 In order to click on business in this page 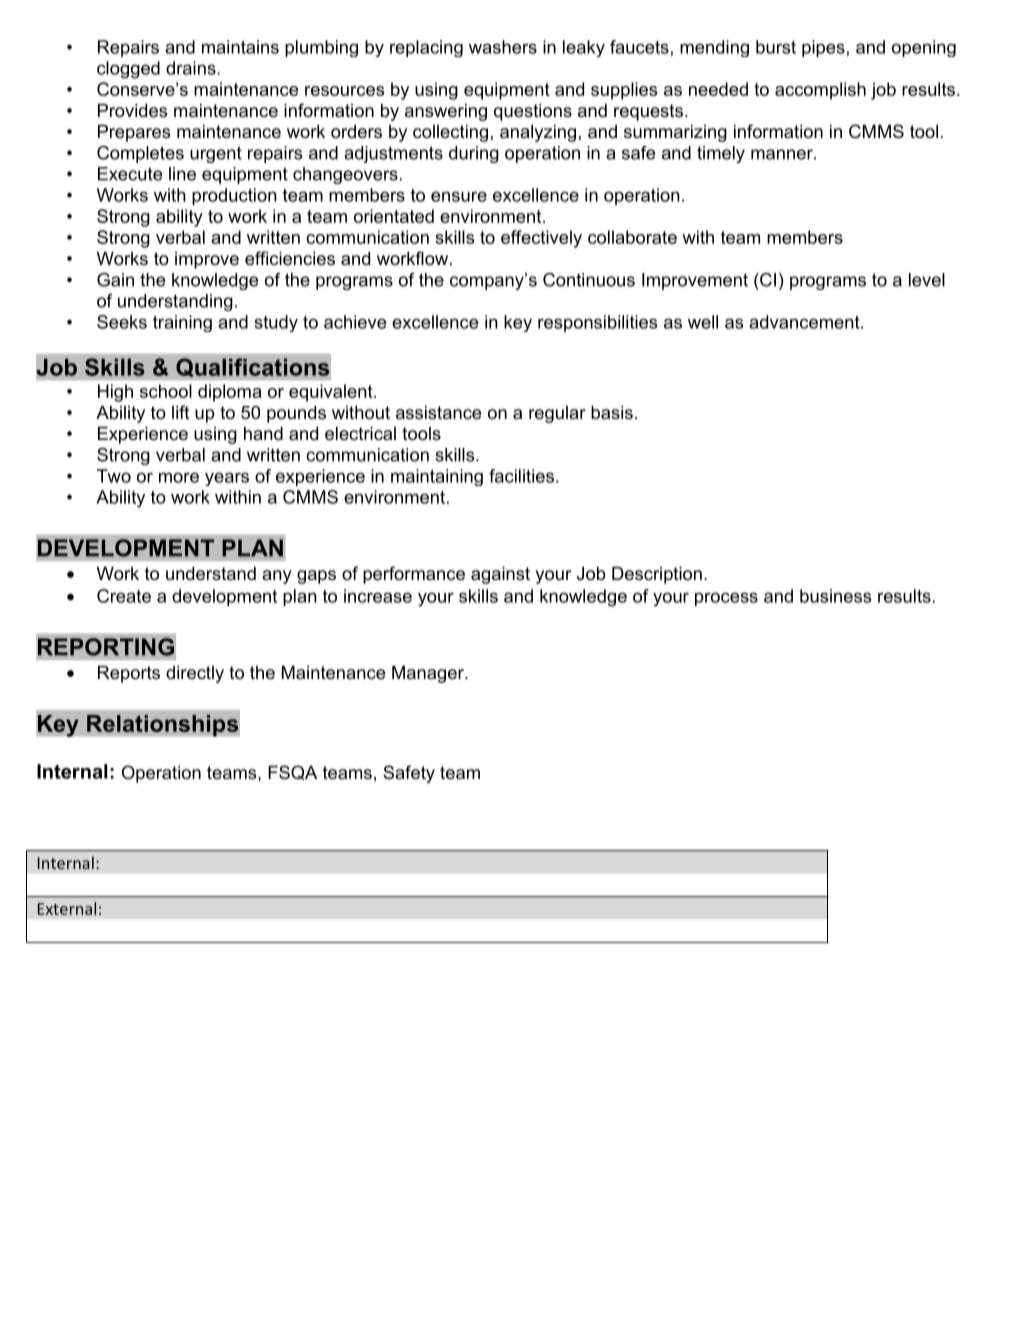, I will do `click(836, 596)`.
